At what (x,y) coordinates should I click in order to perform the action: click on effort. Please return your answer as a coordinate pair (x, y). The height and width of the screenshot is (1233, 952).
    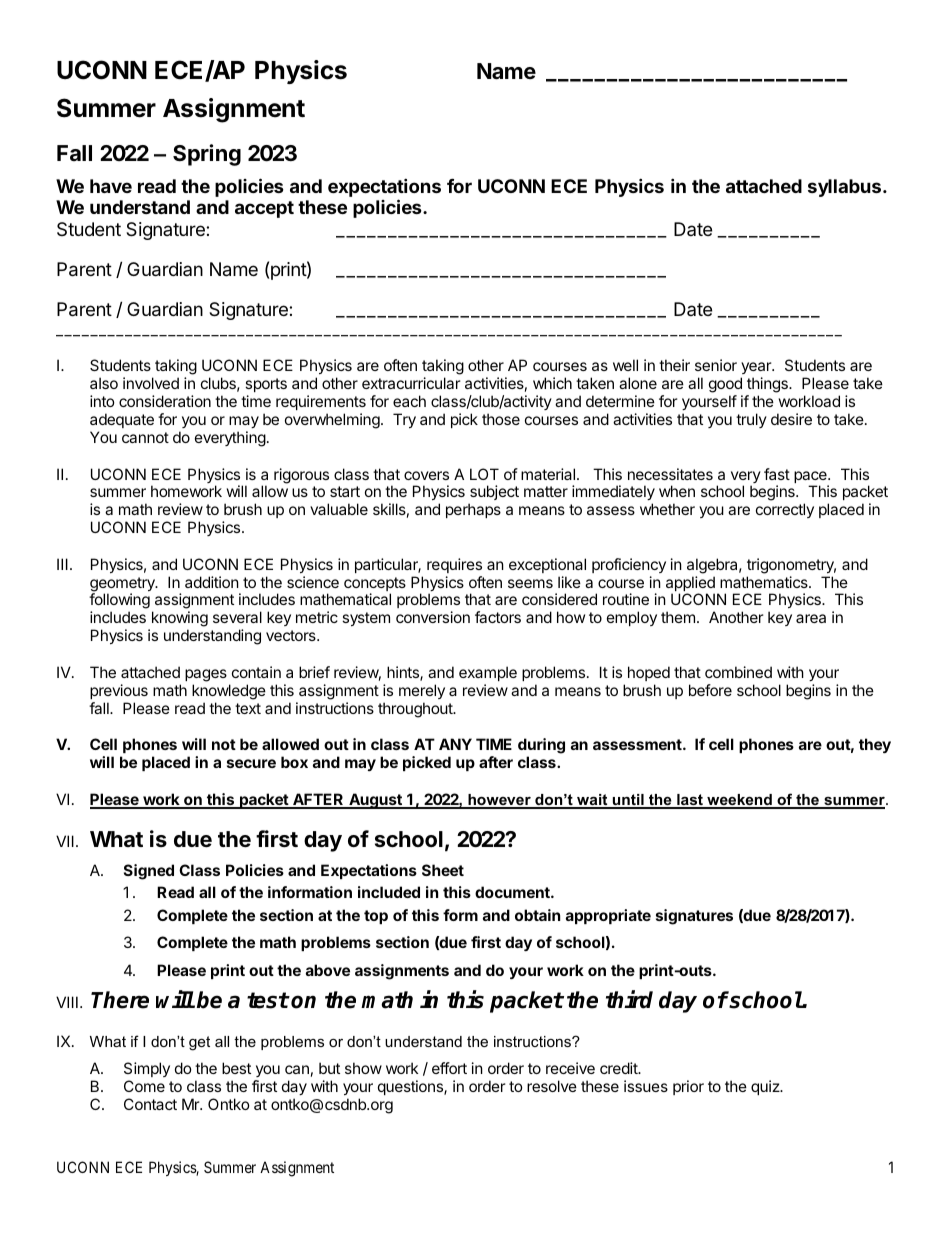
    Looking at the image, I should click on (449, 1068).
